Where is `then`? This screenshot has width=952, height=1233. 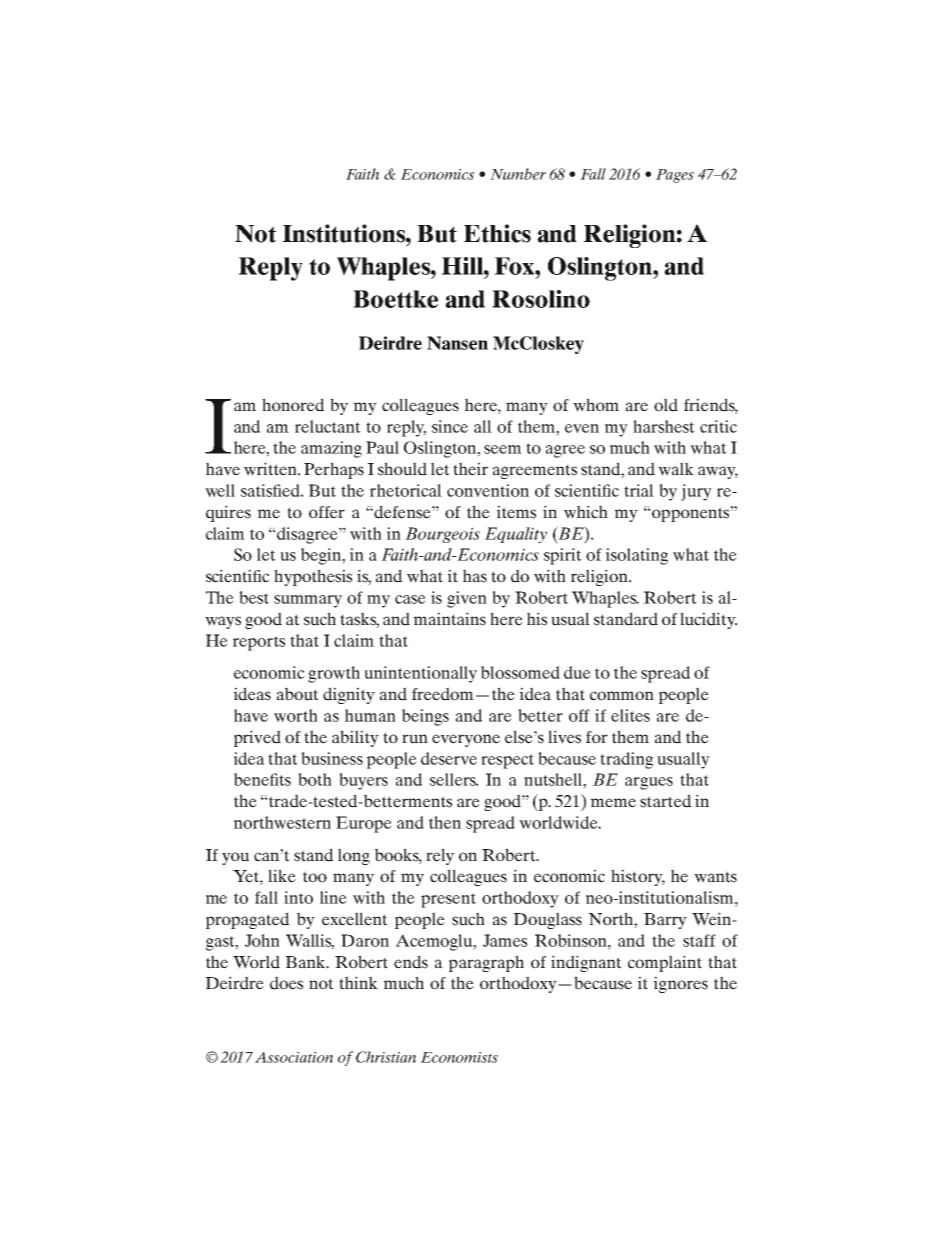
then is located at coordinates (445, 822).
